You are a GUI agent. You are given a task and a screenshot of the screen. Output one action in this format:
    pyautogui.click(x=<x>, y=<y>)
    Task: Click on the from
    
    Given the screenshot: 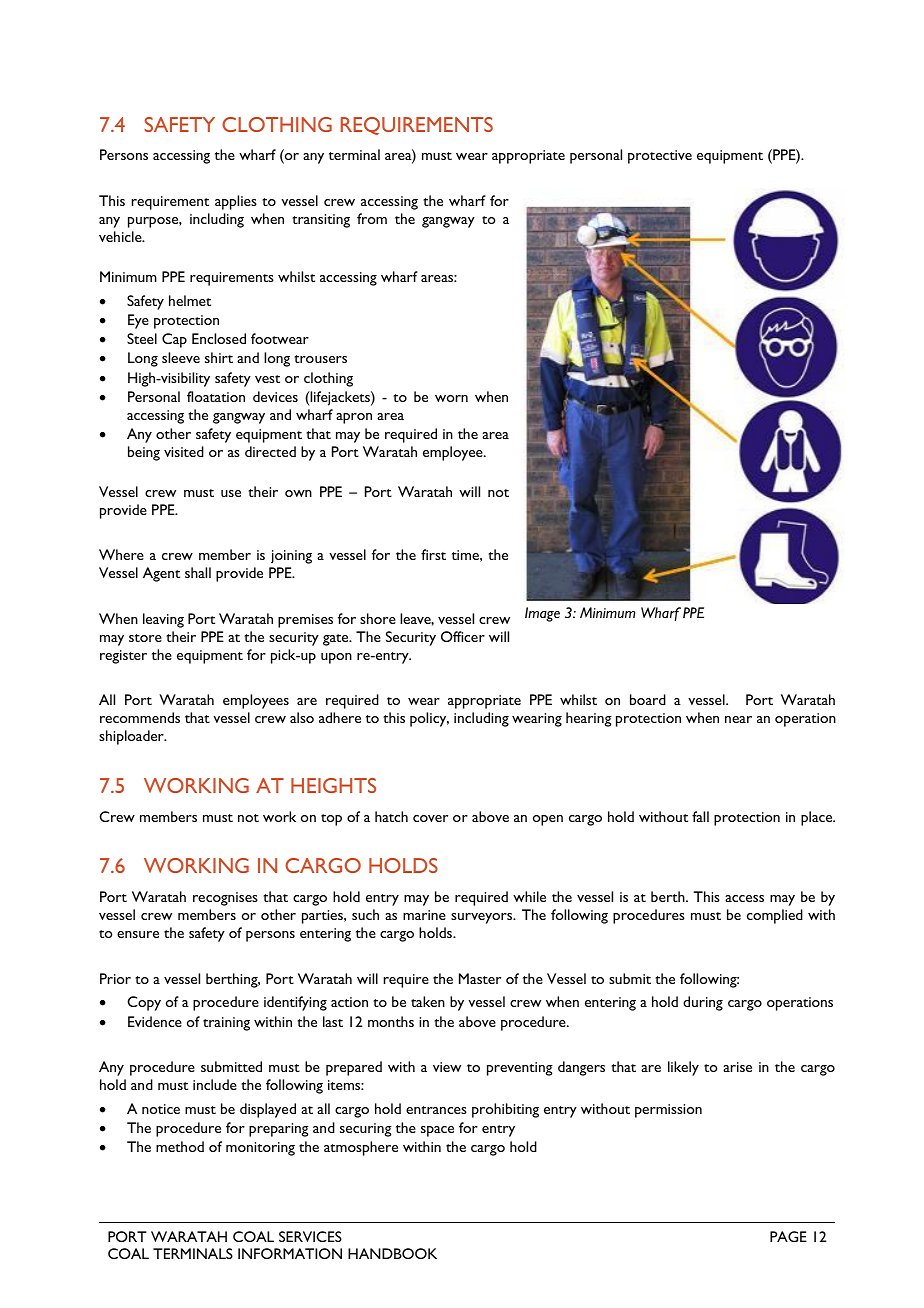 What is the action you would take?
    pyautogui.click(x=372, y=218)
